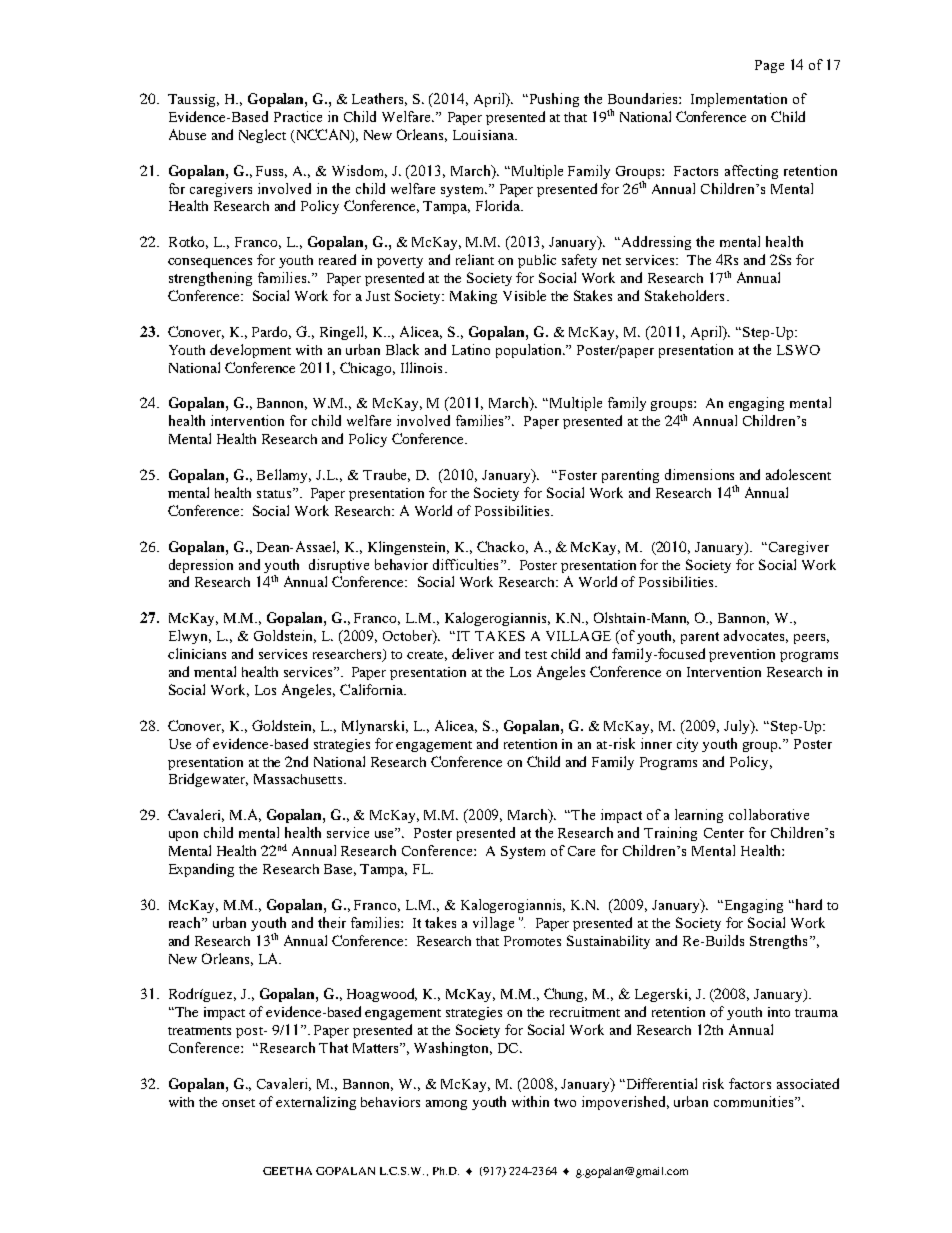  What do you see at coordinates (532, 941) in the screenshot?
I see `Promotes` at bounding box center [532, 941].
